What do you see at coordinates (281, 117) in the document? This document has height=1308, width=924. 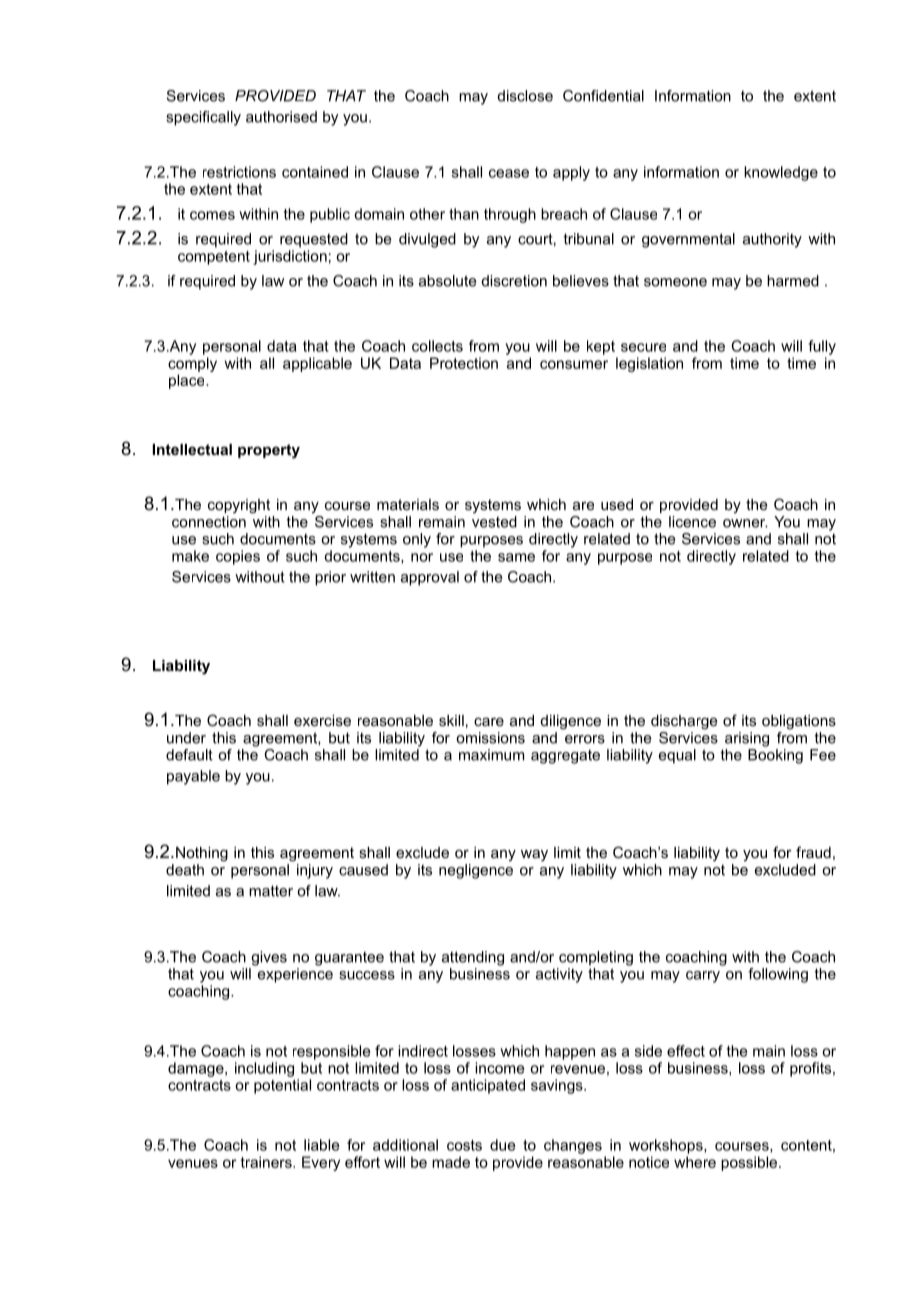 I see `authorised` at bounding box center [281, 117].
